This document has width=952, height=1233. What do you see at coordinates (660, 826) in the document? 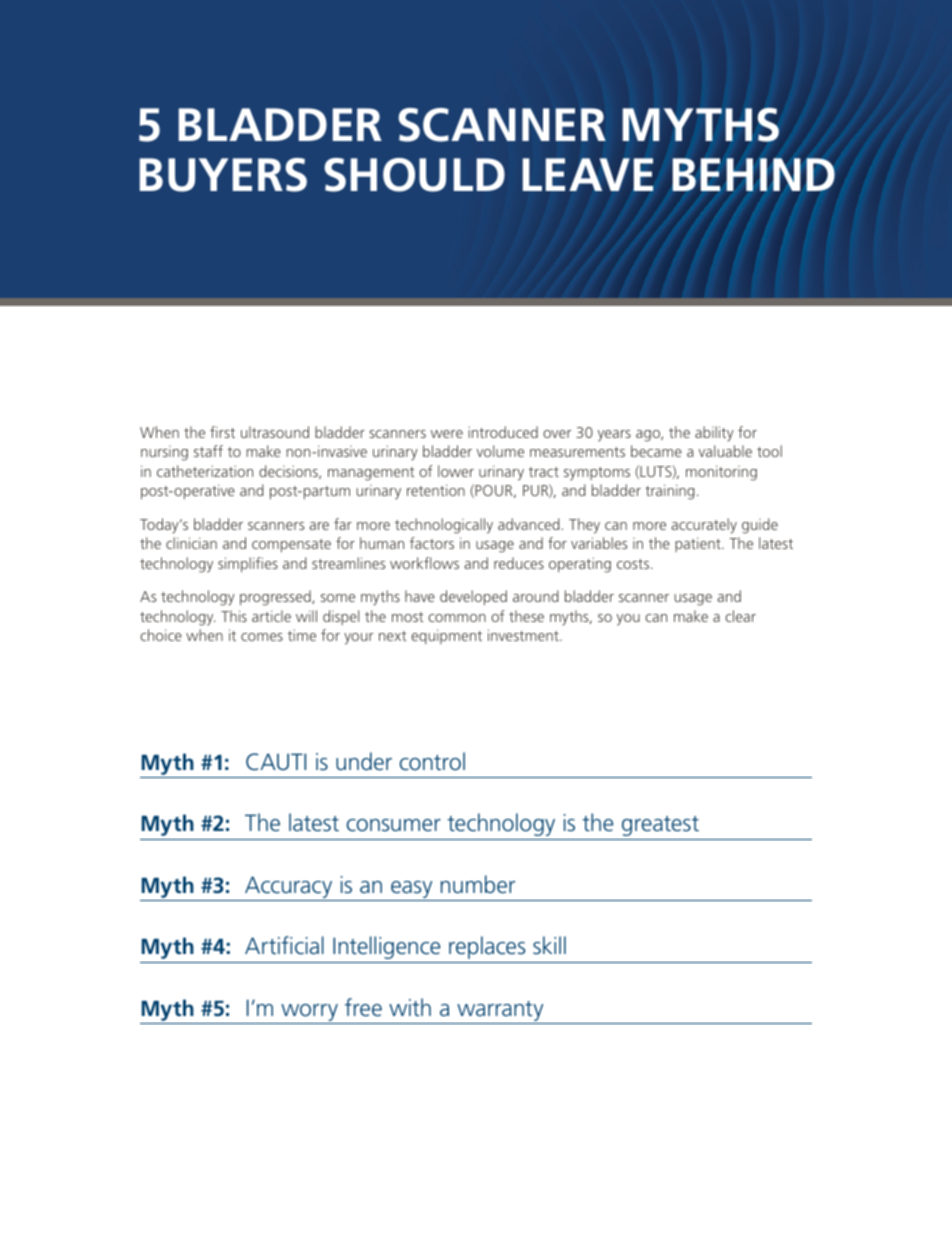
I see `greatest` at bounding box center [660, 826].
